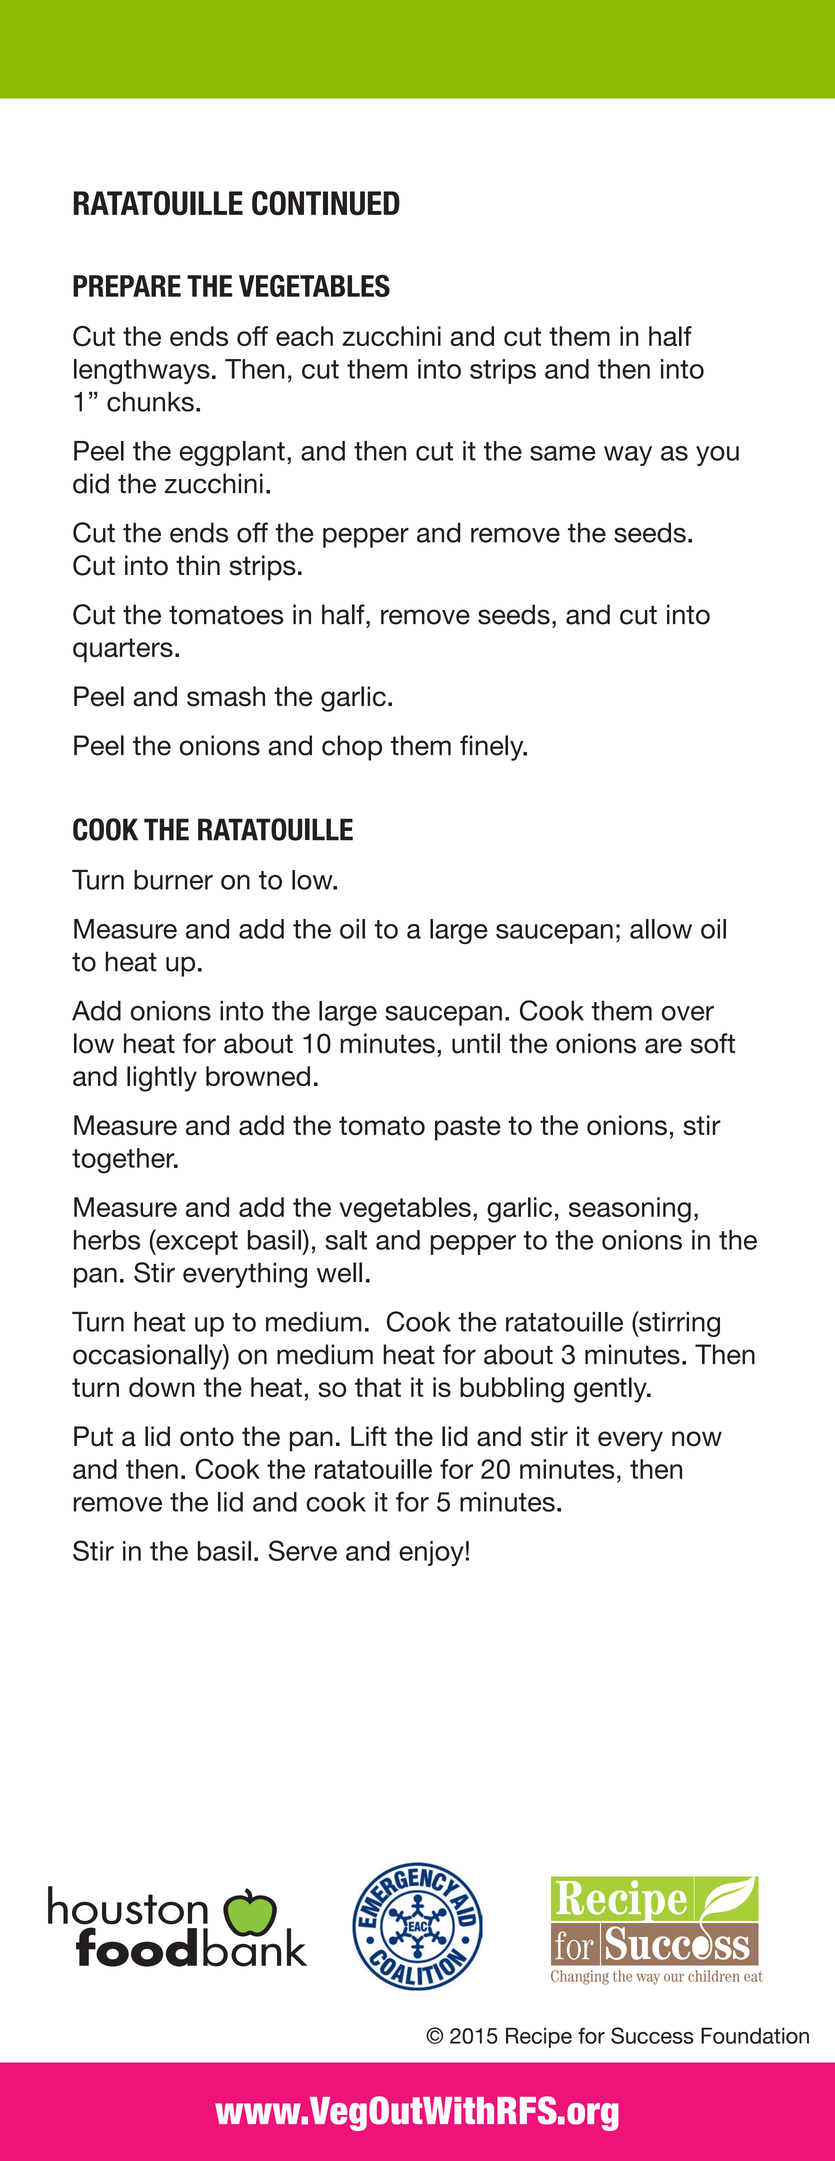 The image size is (835, 2161). Describe the element at coordinates (162, 1079) in the document. I see `lightly` at that location.
